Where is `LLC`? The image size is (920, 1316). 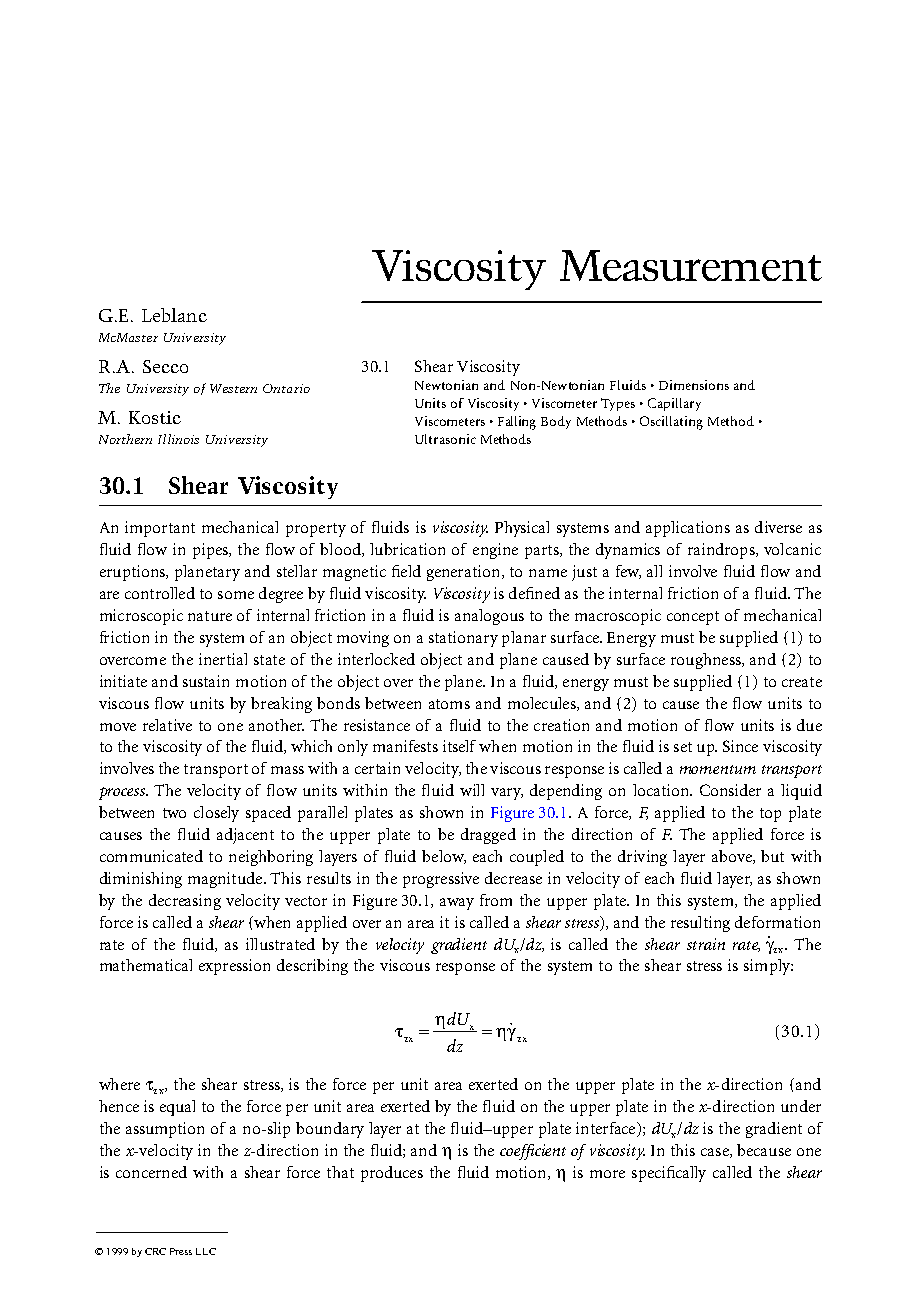 LLC is located at coordinates (206, 1251).
